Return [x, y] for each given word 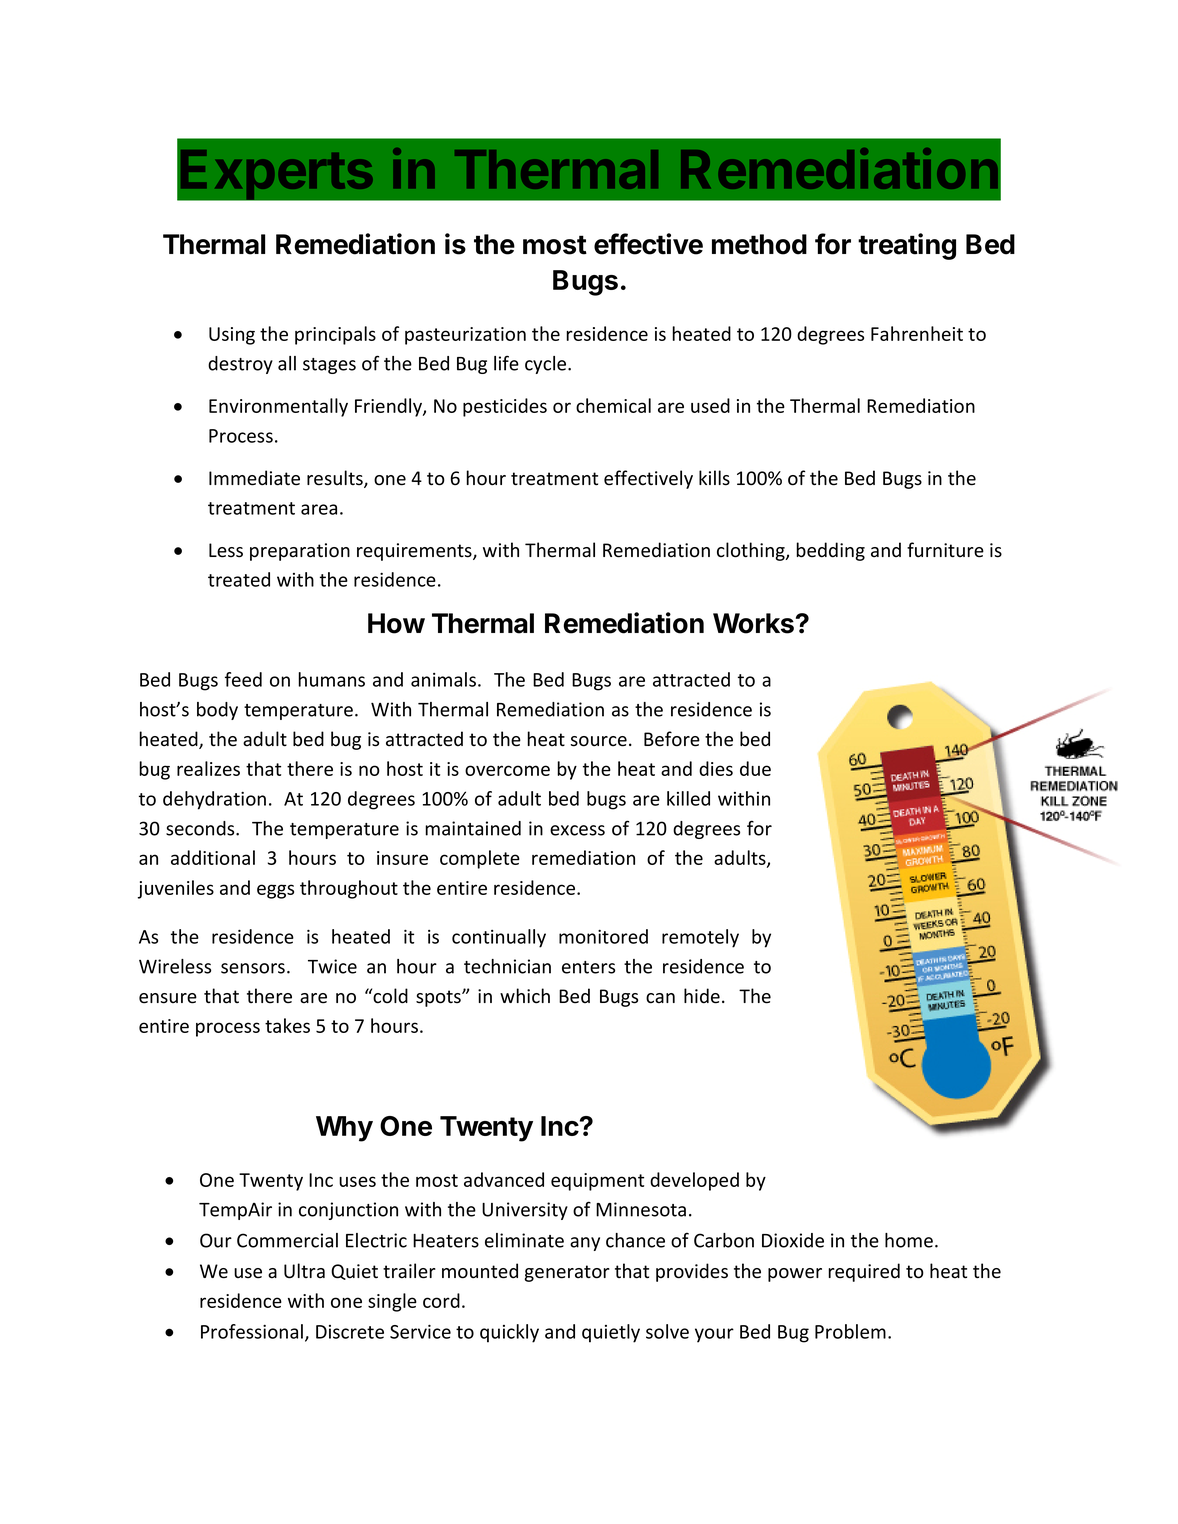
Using [232, 336]
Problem [850, 1331]
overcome [507, 770]
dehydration [214, 800]
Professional [252, 1331]
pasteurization [465, 336]
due [755, 768]
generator [567, 1273]
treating [907, 246]
